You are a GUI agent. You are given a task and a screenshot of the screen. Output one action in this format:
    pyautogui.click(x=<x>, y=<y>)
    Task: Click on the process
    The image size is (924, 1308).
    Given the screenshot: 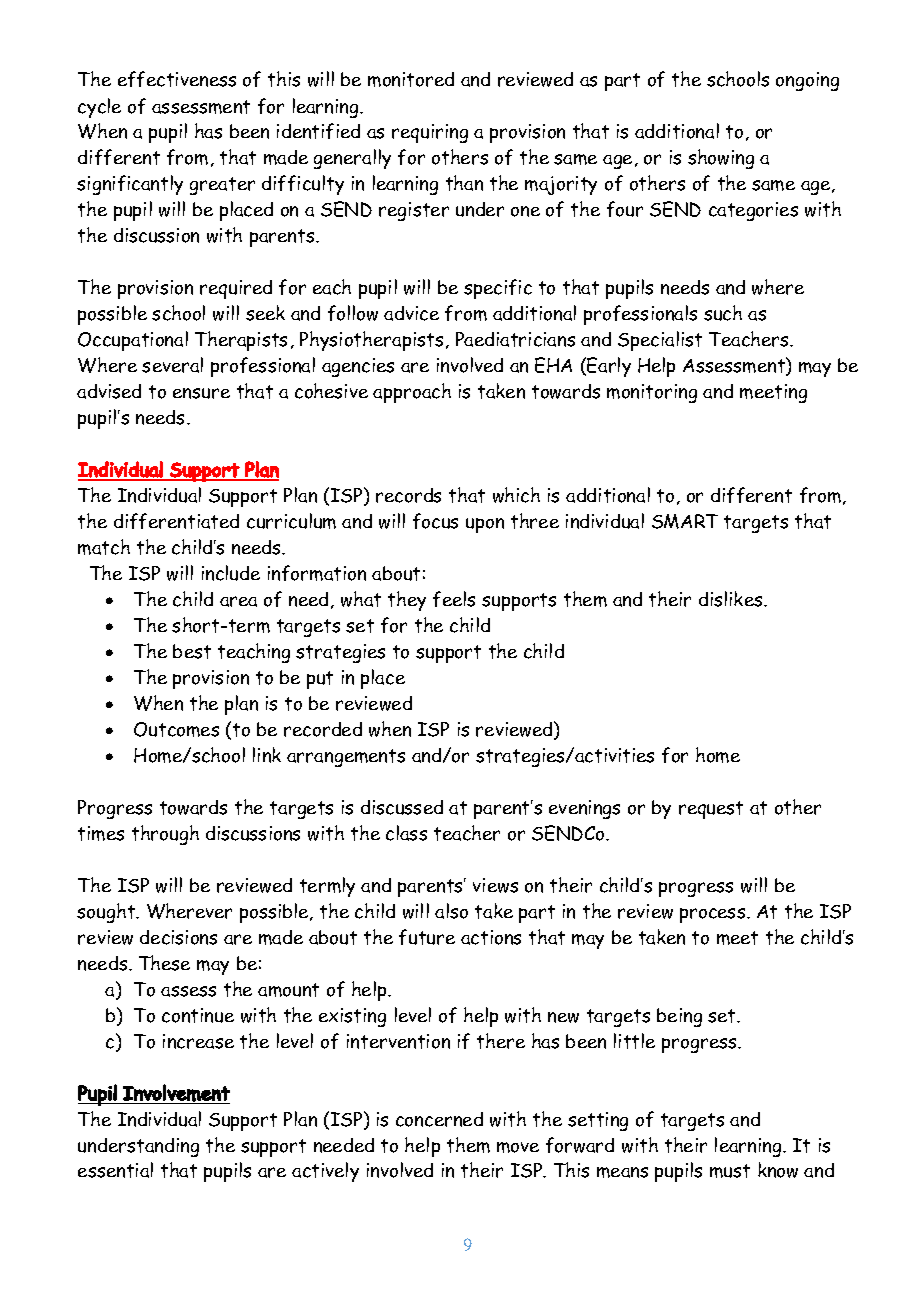 What is the action you would take?
    pyautogui.click(x=714, y=915)
